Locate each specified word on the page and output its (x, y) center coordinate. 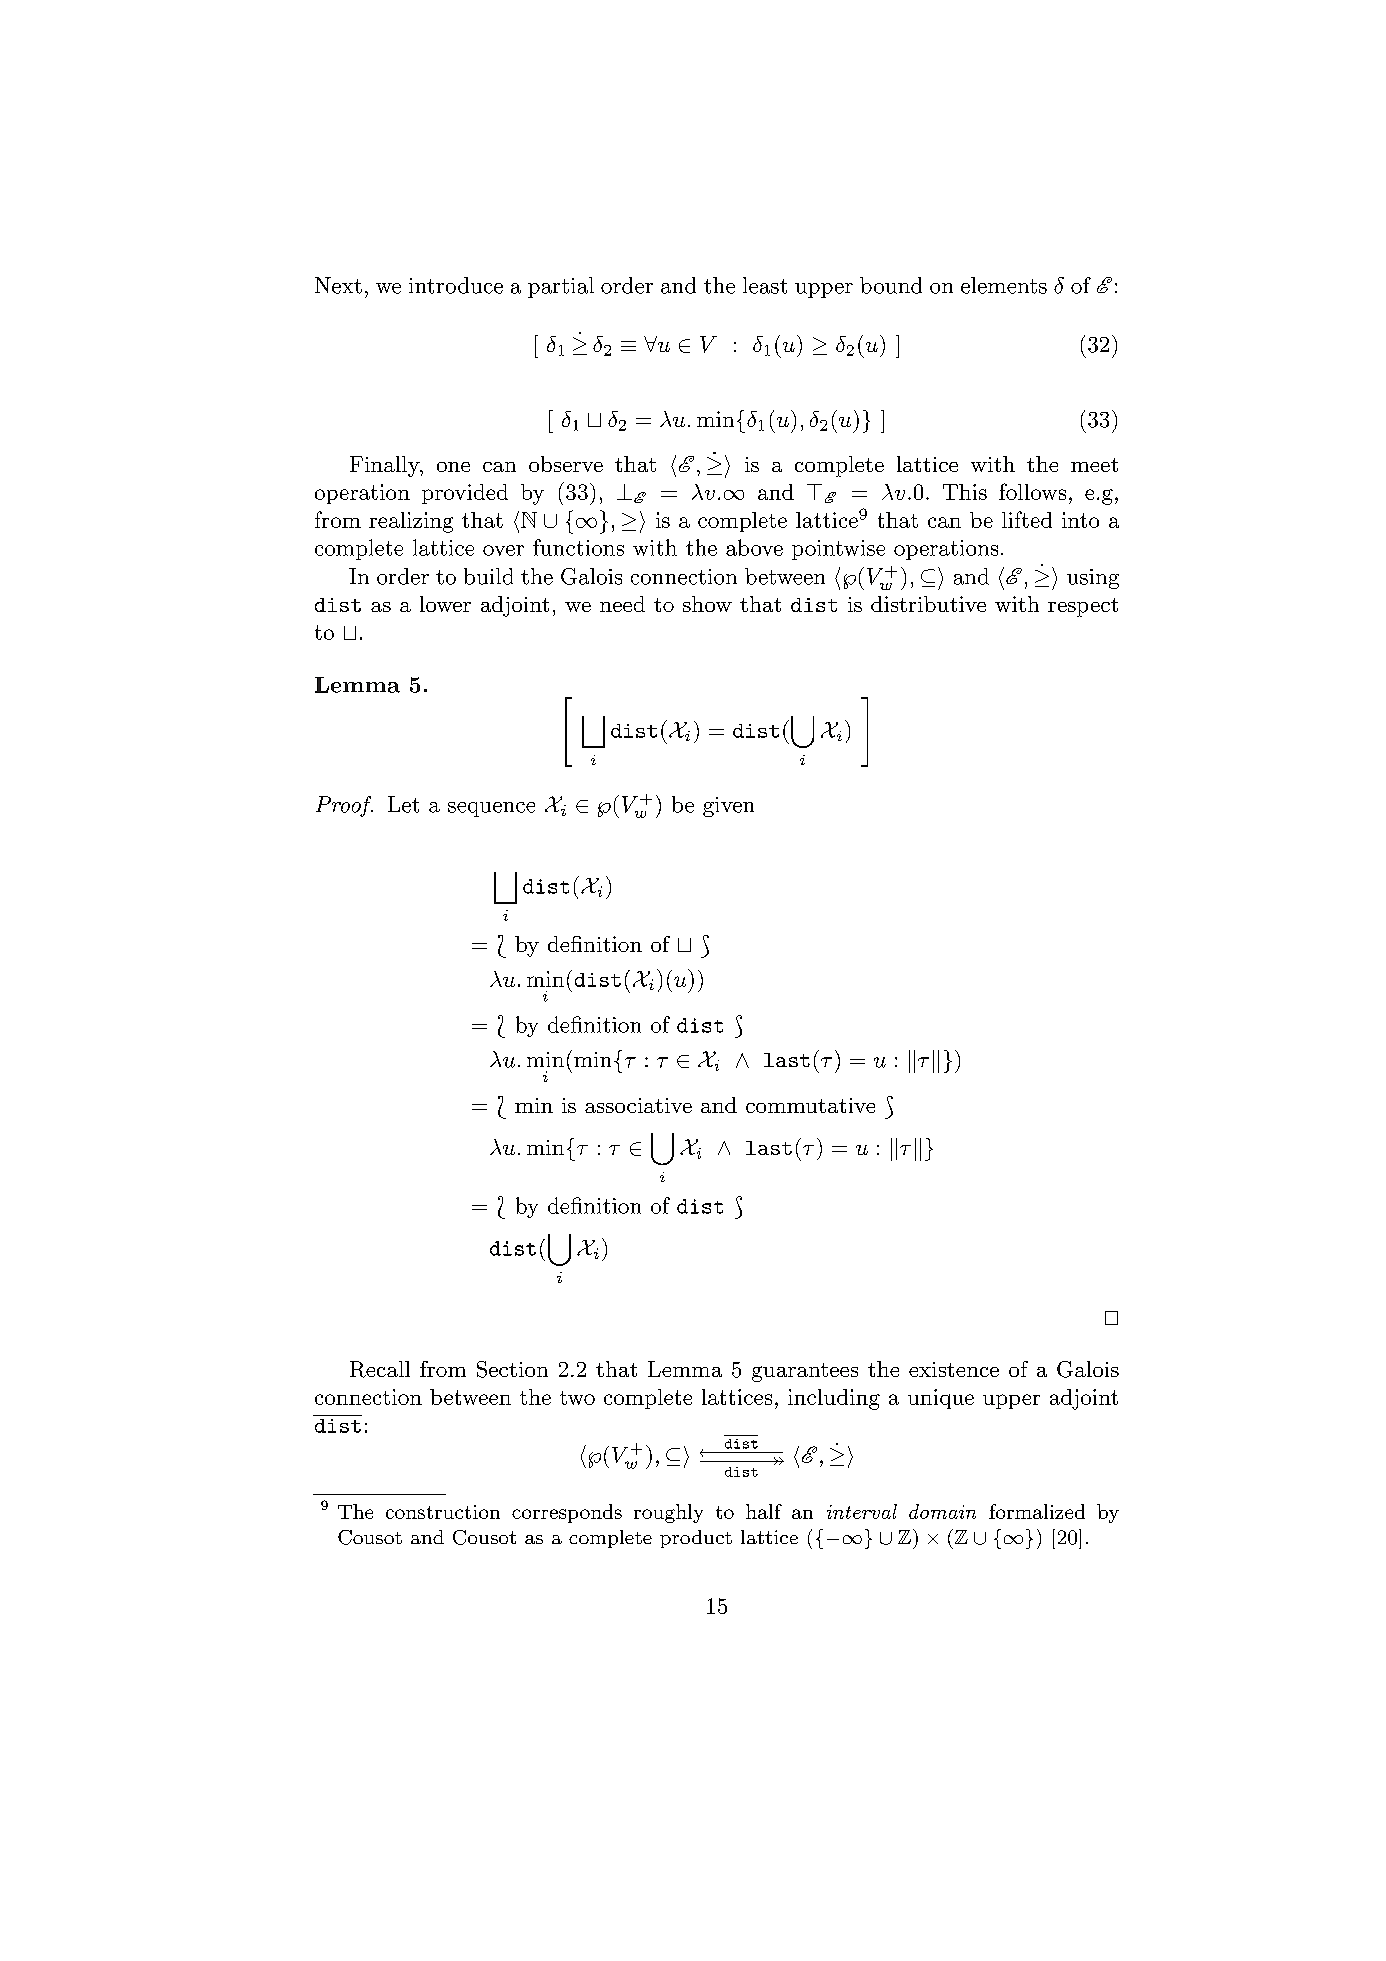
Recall (380, 1369)
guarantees (805, 1372)
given (728, 807)
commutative (810, 1105)
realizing (411, 522)
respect (1083, 607)
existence (954, 1369)
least (765, 285)
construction (443, 1512)
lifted (1027, 519)
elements (1004, 285)
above (754, 547)
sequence (491, 809)
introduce (456, 285)
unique (941, 1399)
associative (638, 1105)
